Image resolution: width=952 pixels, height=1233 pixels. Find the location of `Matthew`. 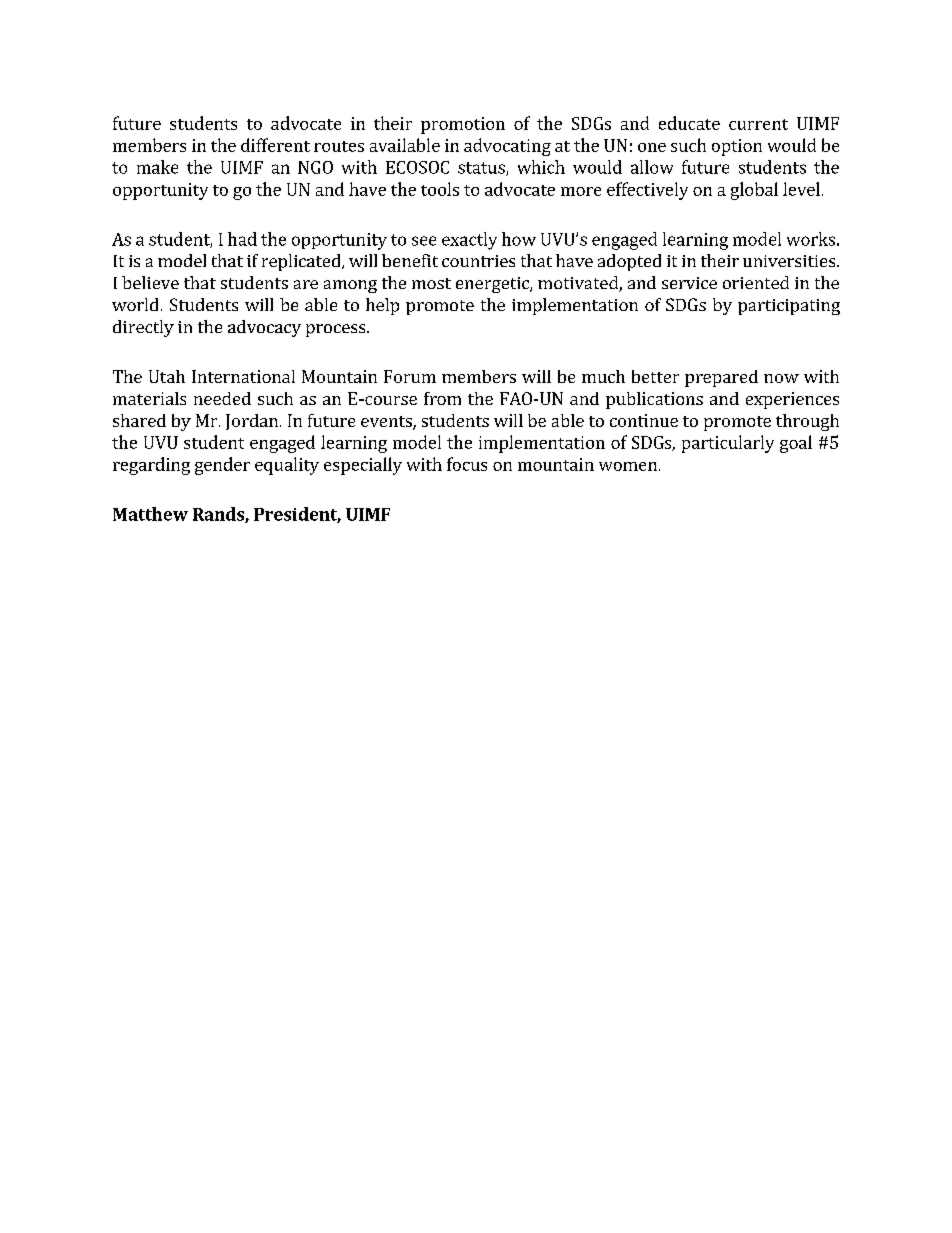

Matthew is located at coordinates (150, 514).
